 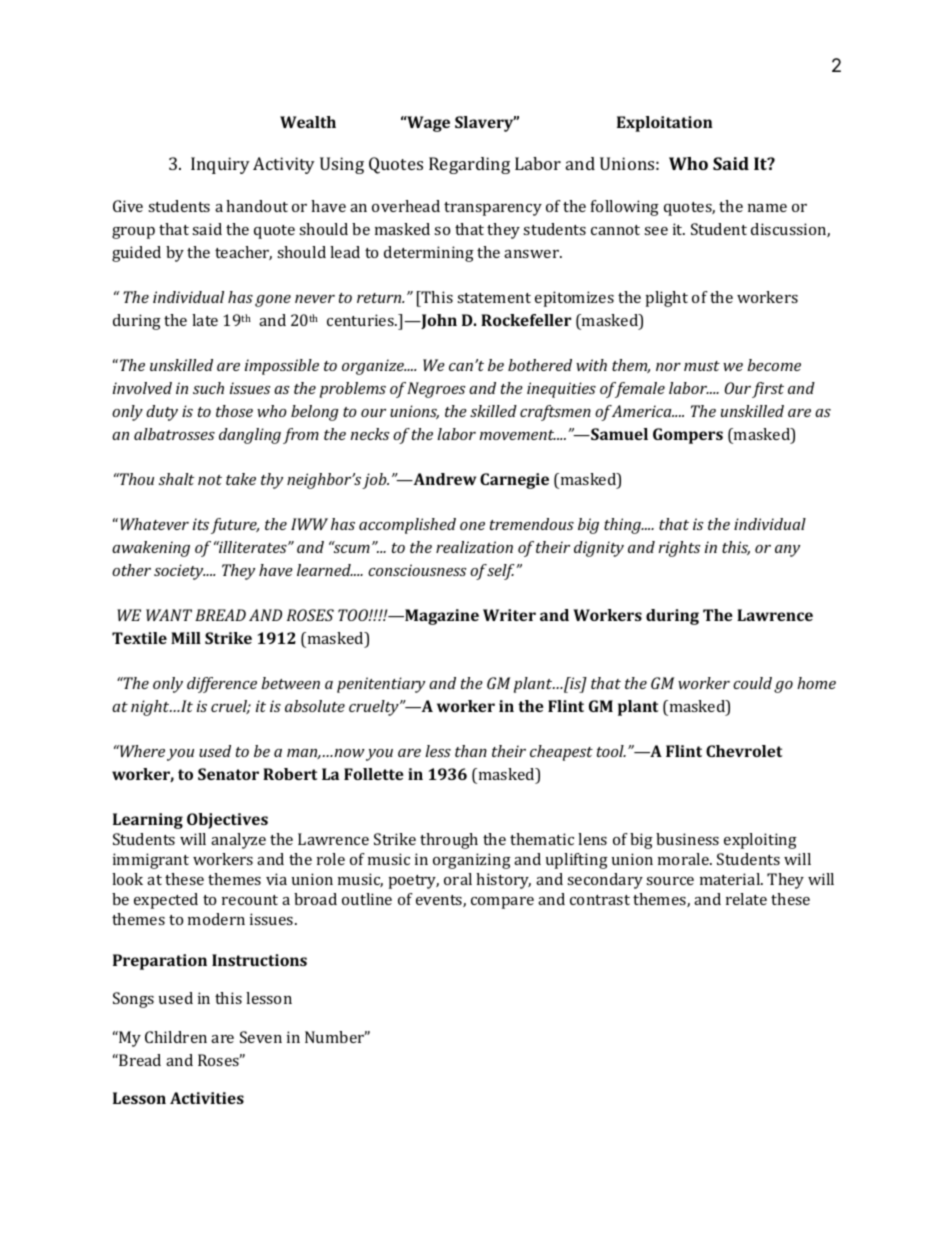 What do you see at coordinates (208, 388) in the document?
I see `such` at bounding box center [208, 388].
